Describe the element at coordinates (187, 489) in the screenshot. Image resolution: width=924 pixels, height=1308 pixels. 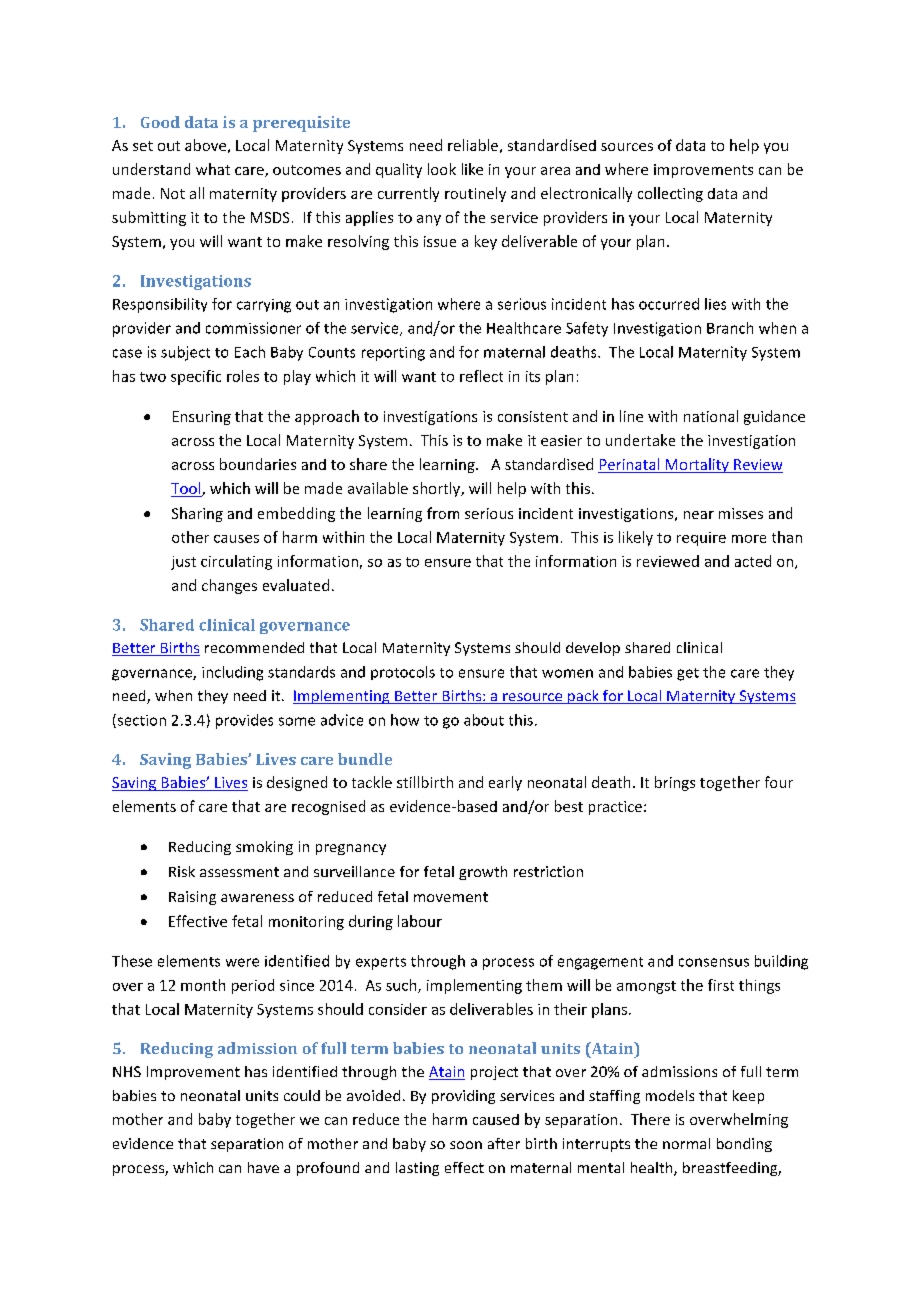
I see `Tool` at that location.
